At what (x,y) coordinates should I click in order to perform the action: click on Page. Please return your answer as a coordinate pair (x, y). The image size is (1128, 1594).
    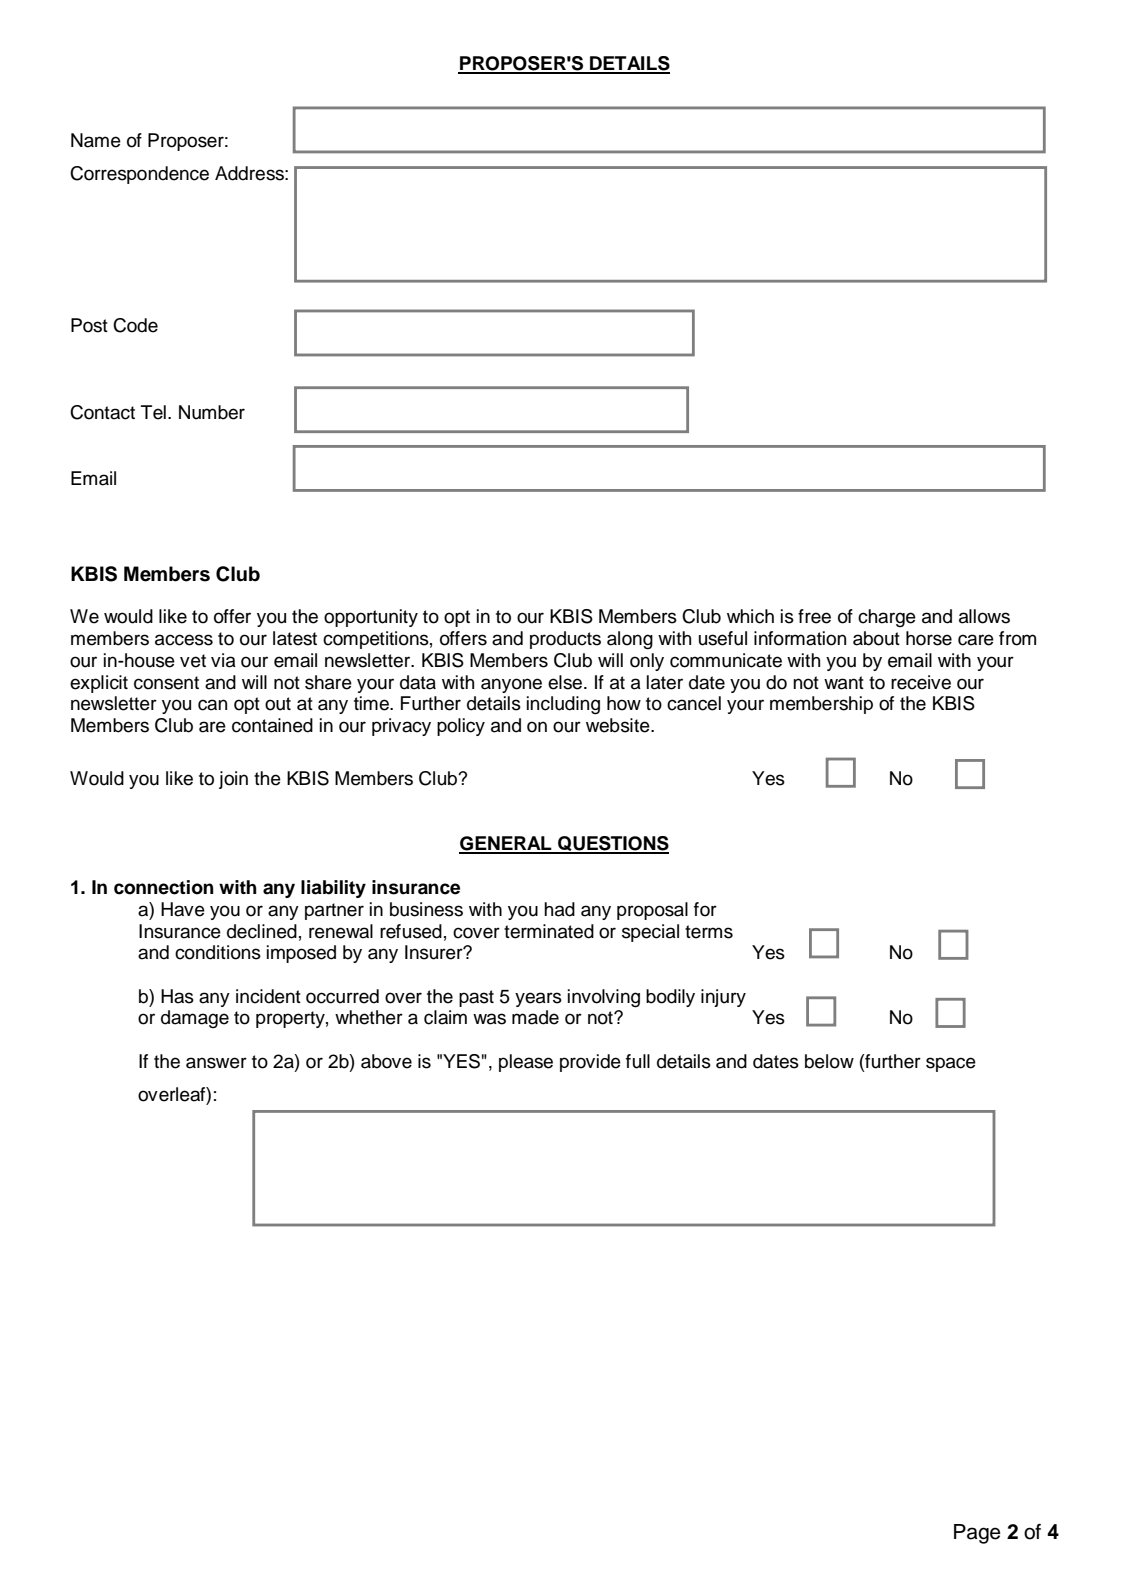
    Looking at the image, I should click on (977, 1534).
